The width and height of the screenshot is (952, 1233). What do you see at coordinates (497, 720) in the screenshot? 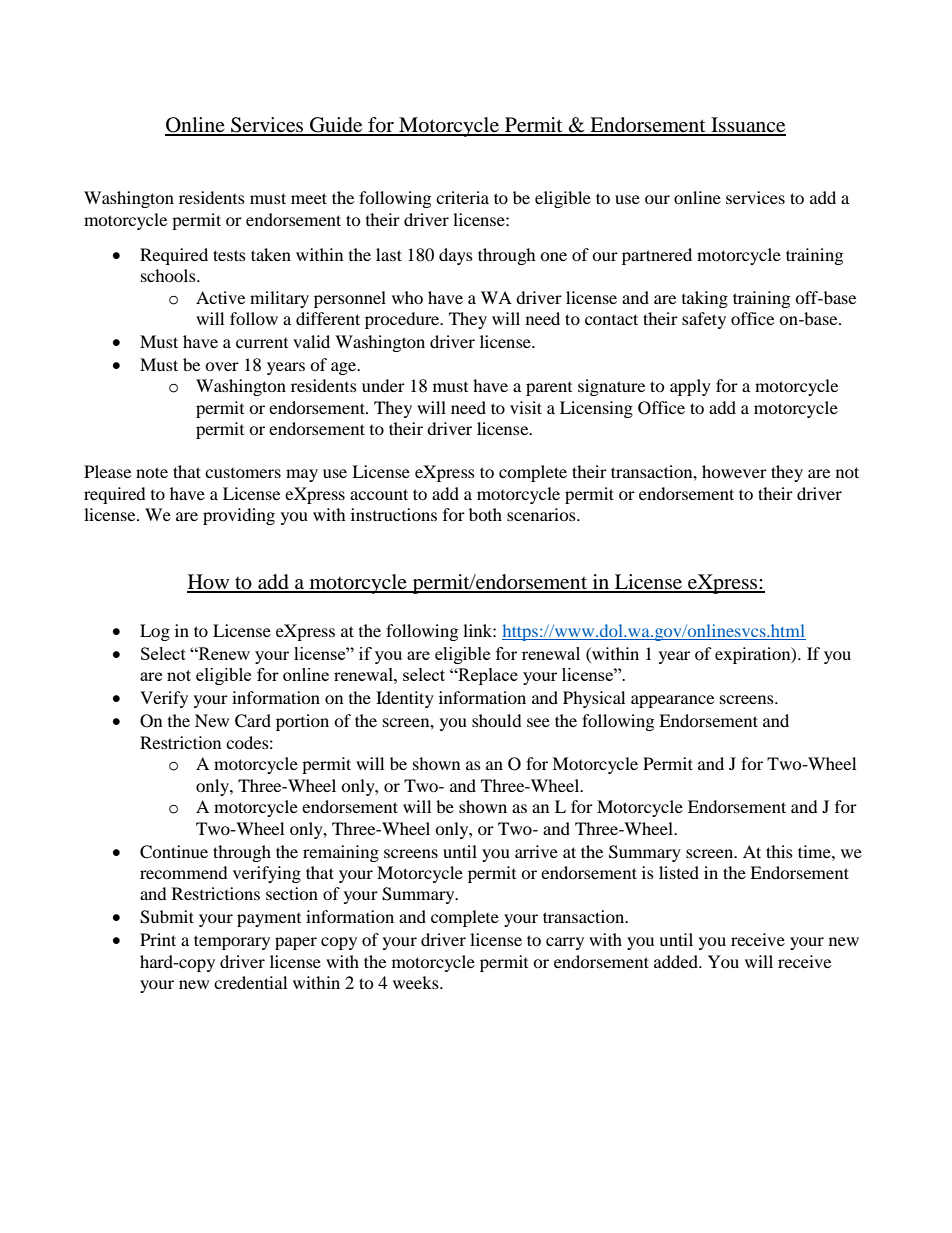
I see `should` at bounding box center [497, 720].
